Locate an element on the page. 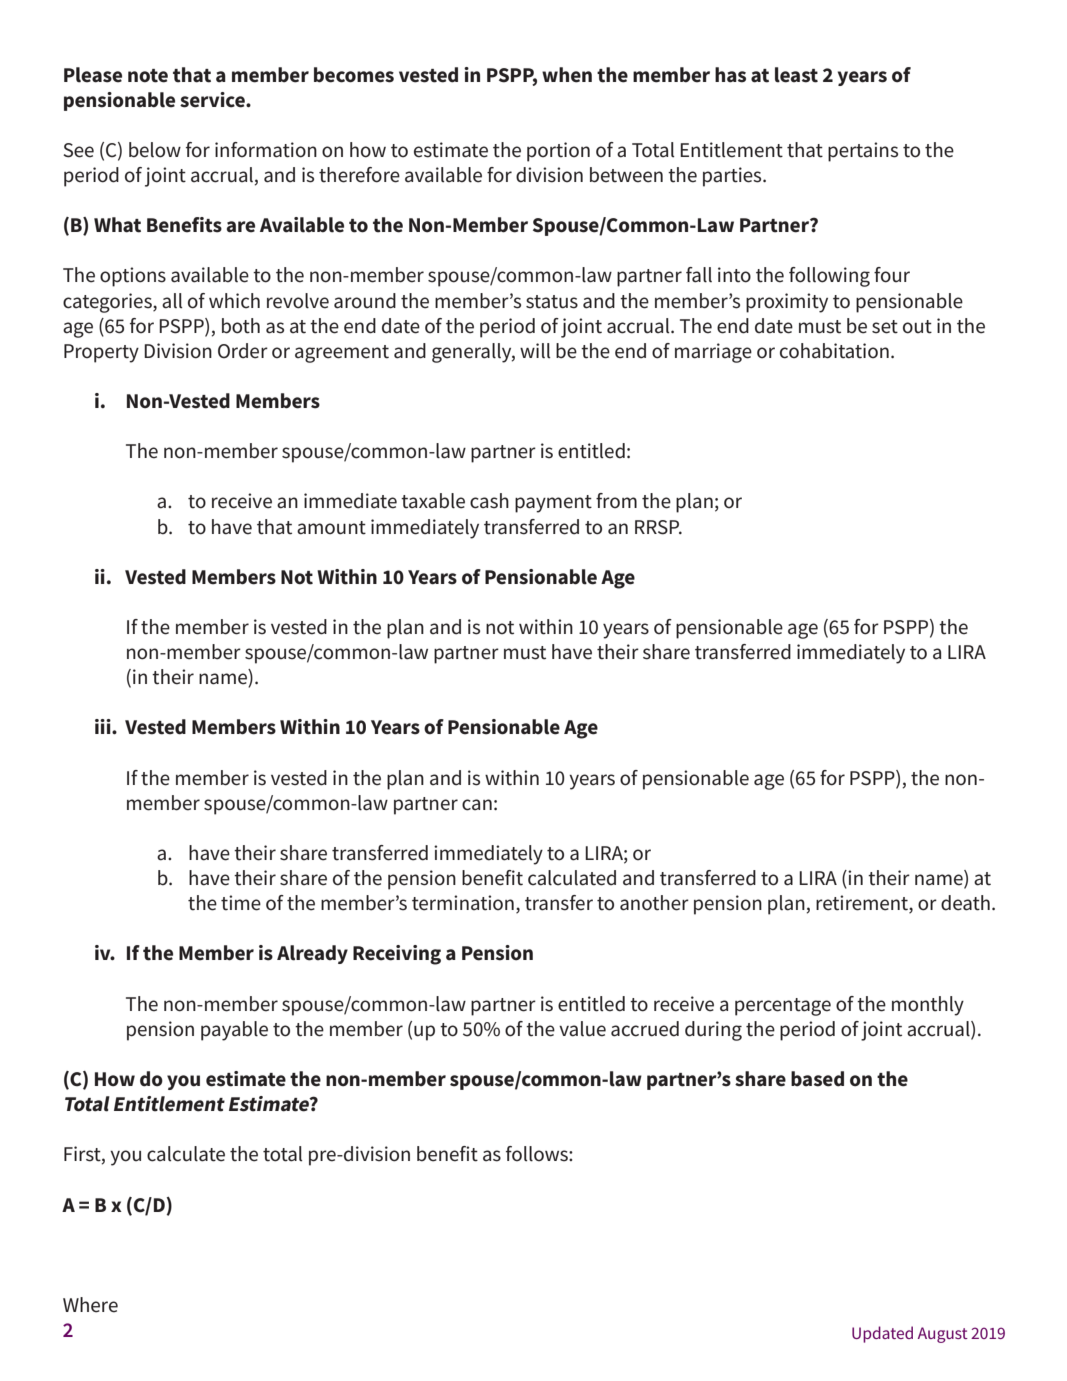  termination is located at coordinates (463, 903).
